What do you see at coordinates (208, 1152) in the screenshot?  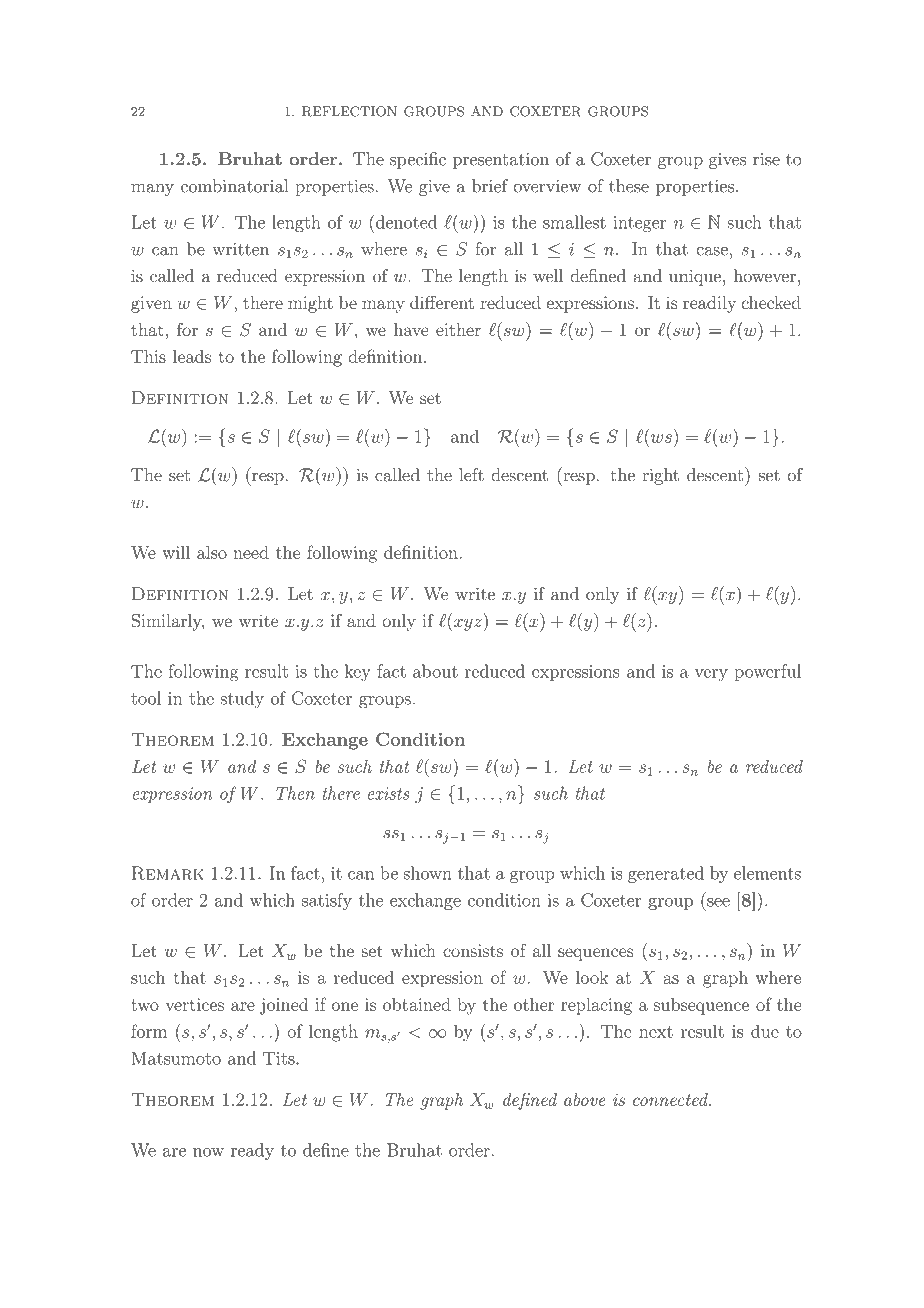 I see `now` at bounding box center [208, 1152].
